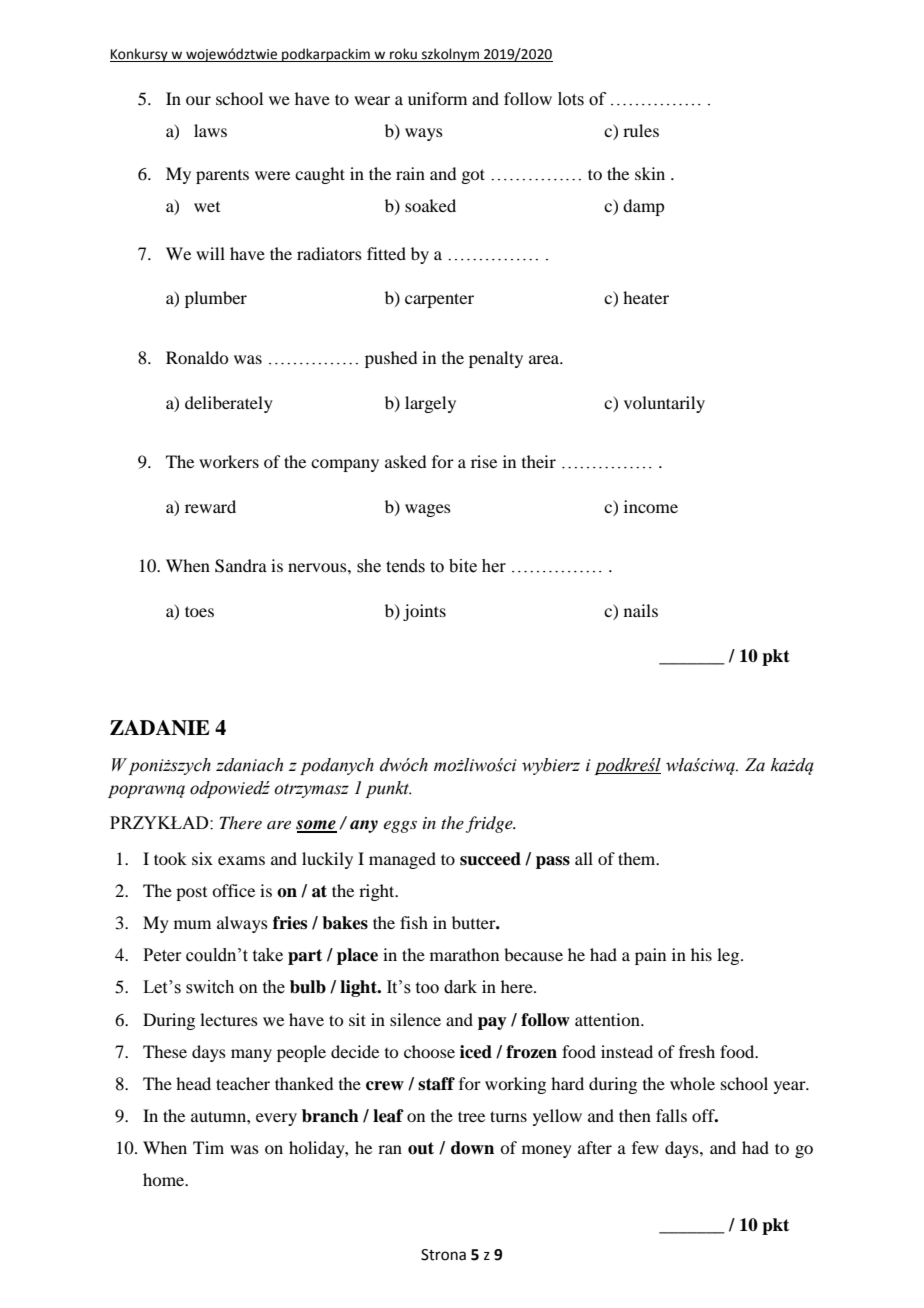  Describe the element at coordinates (437, 98) in the image. I see `uniform` at that location.
